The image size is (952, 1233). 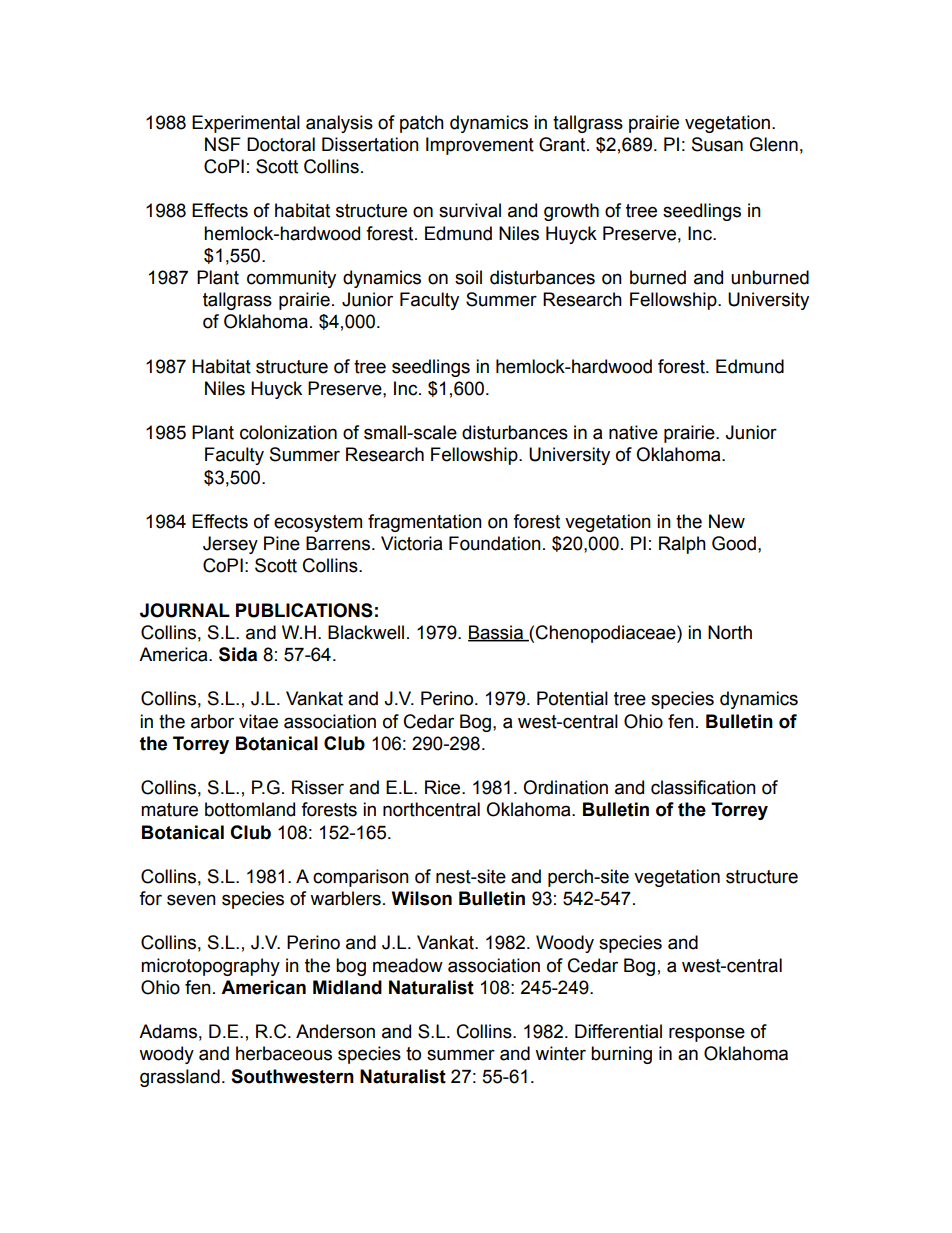 I want to click on soil, so click(x=468, y=277).
